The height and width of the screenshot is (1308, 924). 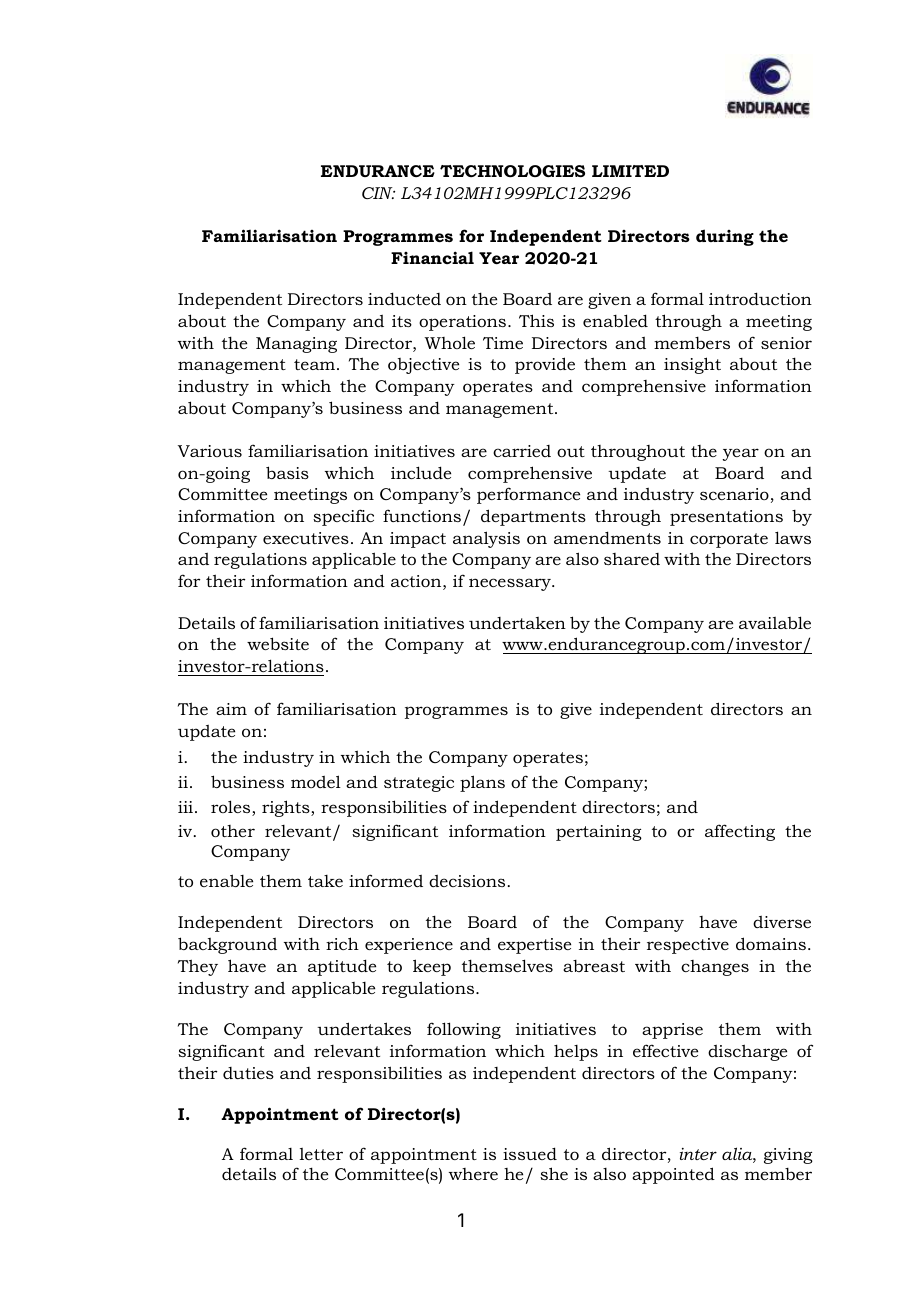 What do you see at coordinates (512, 171) in the screenshot?
I see `TECHNOLOGIES` at bounding box center [512, 171].
